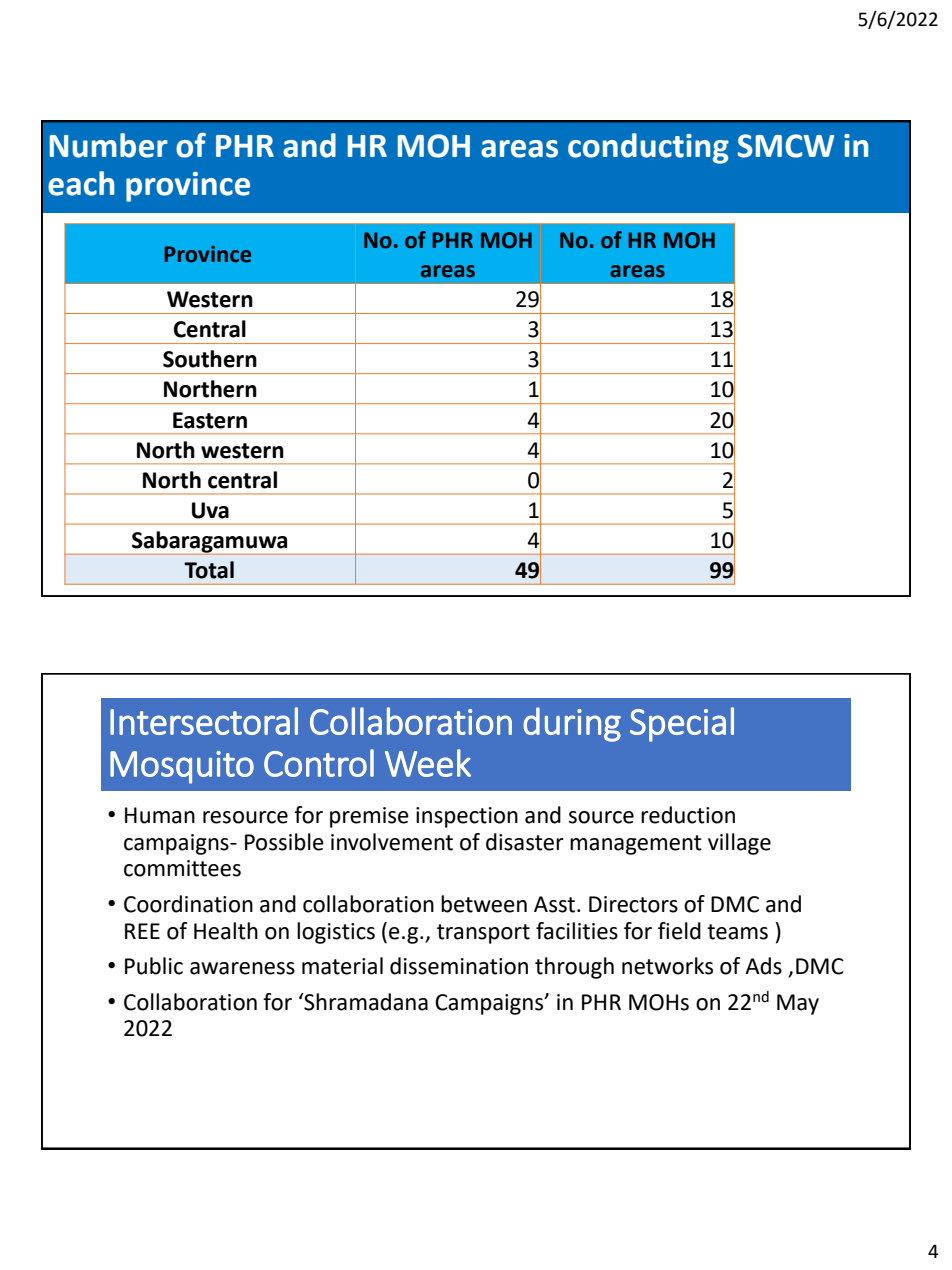 The height and width of the image is (1270, 952). Describe the element at coordinates (739, 844) in the image. I see `village` at that location.
